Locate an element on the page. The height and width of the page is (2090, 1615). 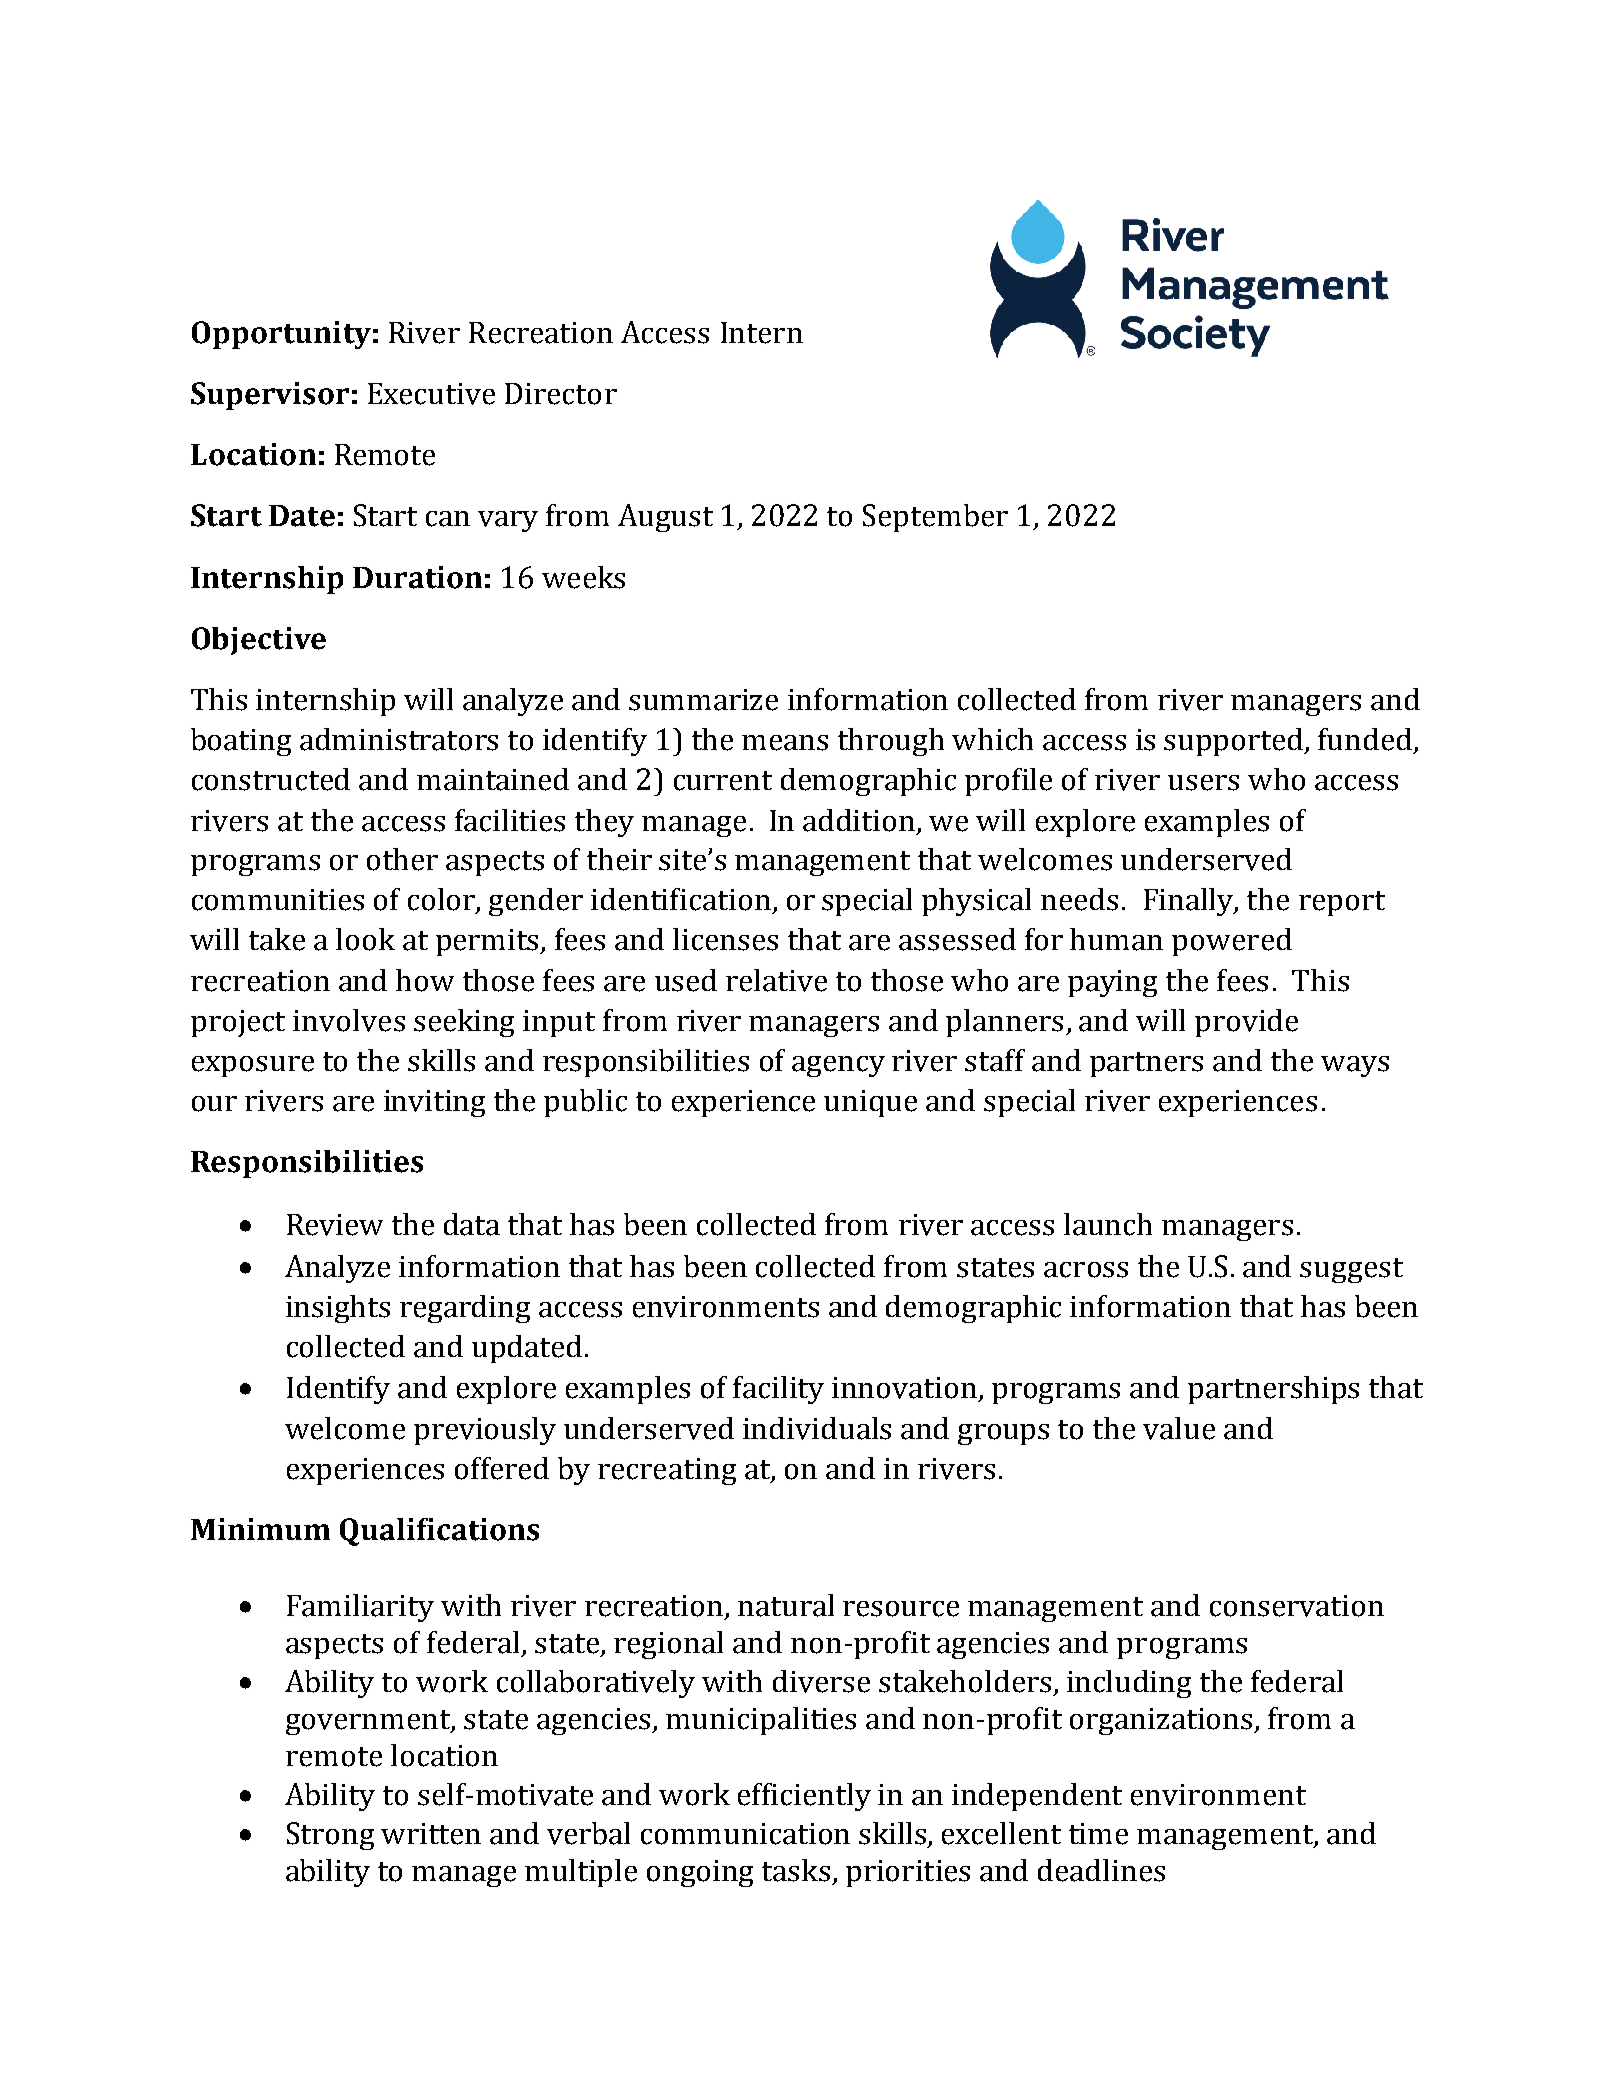
Qualifications is located at coordinates (439, 1532).
